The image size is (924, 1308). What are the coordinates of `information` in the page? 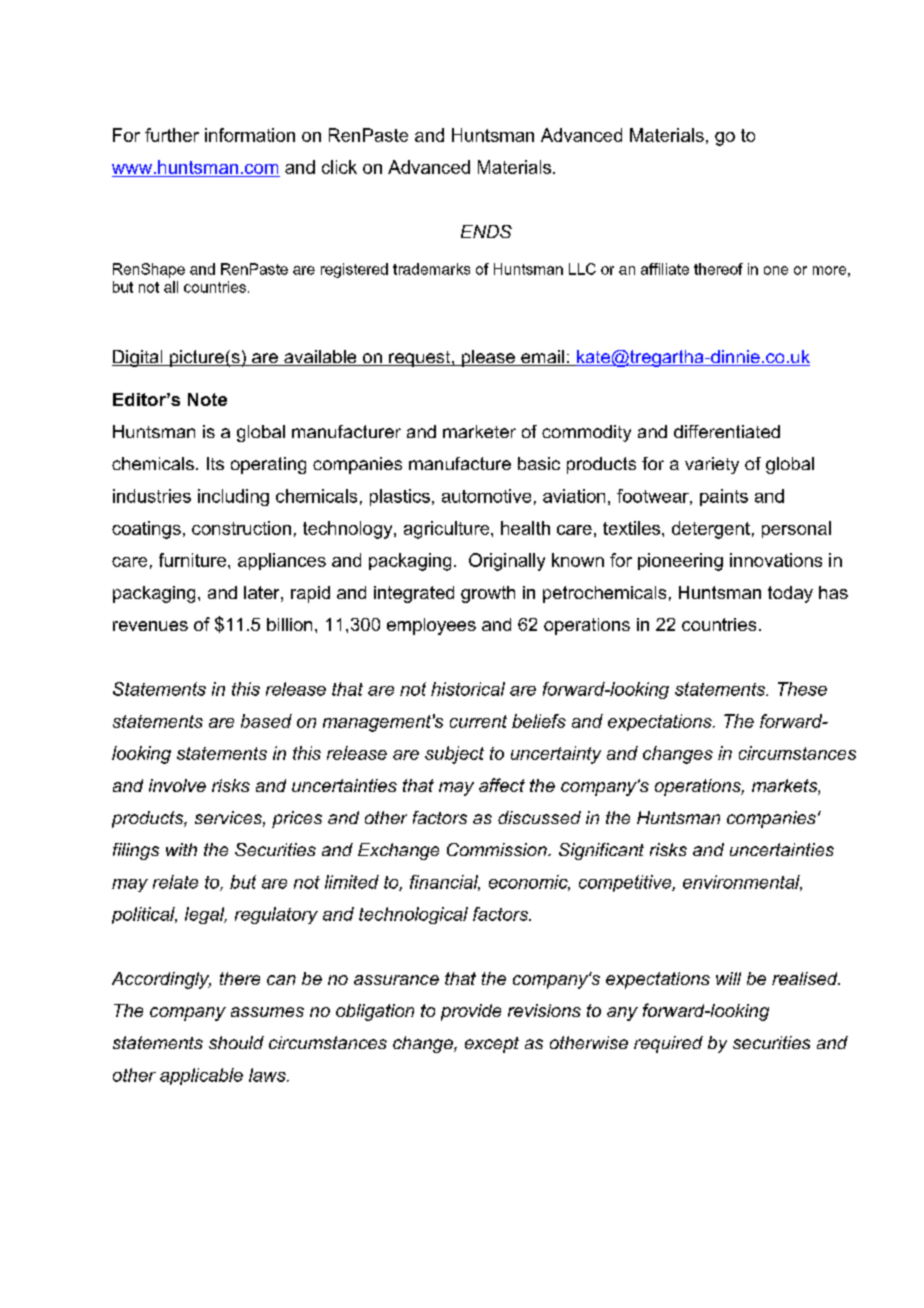 It's located at (250, 135).
